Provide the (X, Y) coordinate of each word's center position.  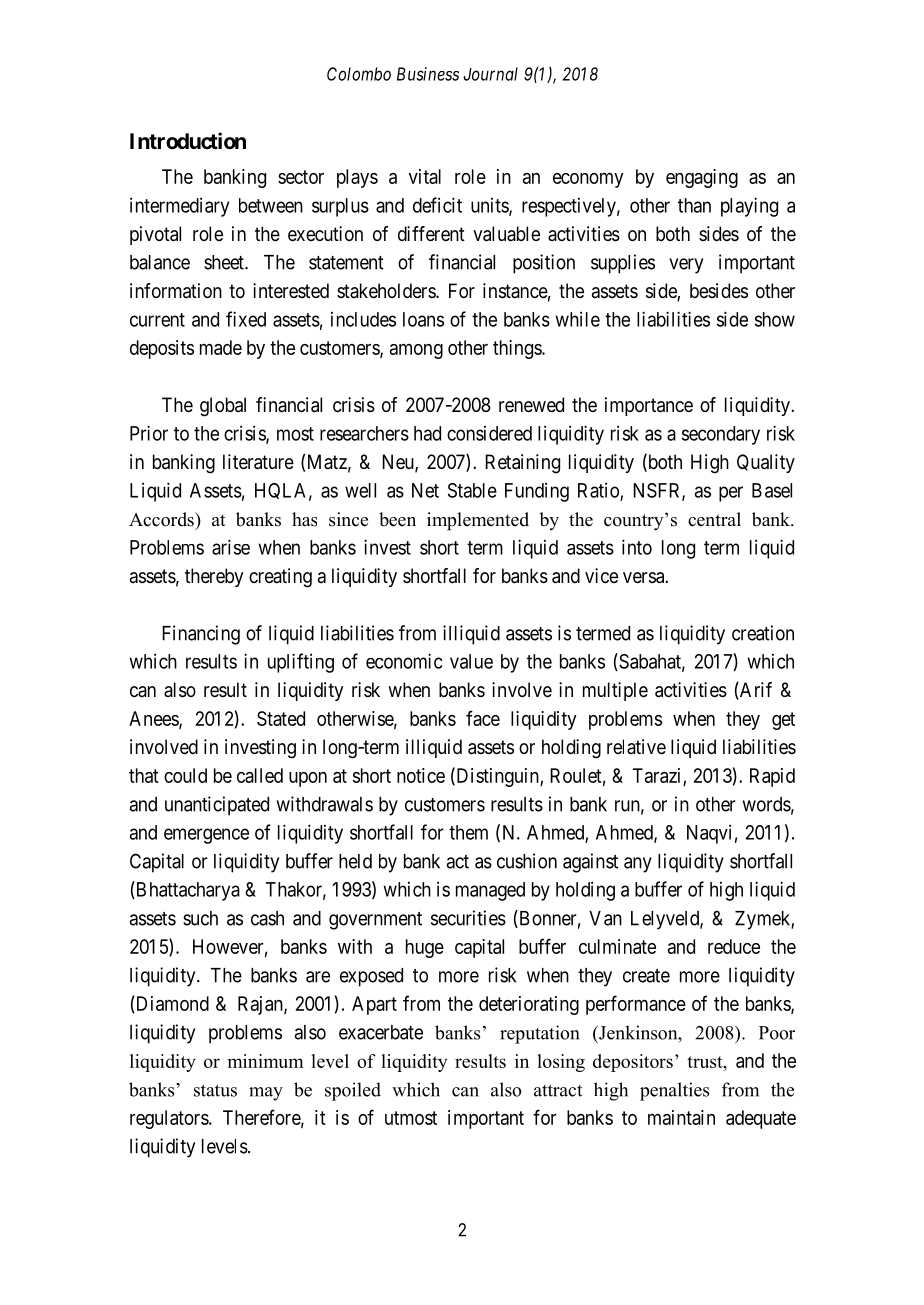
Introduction (188, 140)
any (638, 865)
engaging (702, 178)
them (468, 832)
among (416, 351)
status (215, 1090)
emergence (206, 836)
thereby (214, 577)
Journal (490, 74)
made (221, 347)
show (775, 319)
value (471, 661)
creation (763, 633)
